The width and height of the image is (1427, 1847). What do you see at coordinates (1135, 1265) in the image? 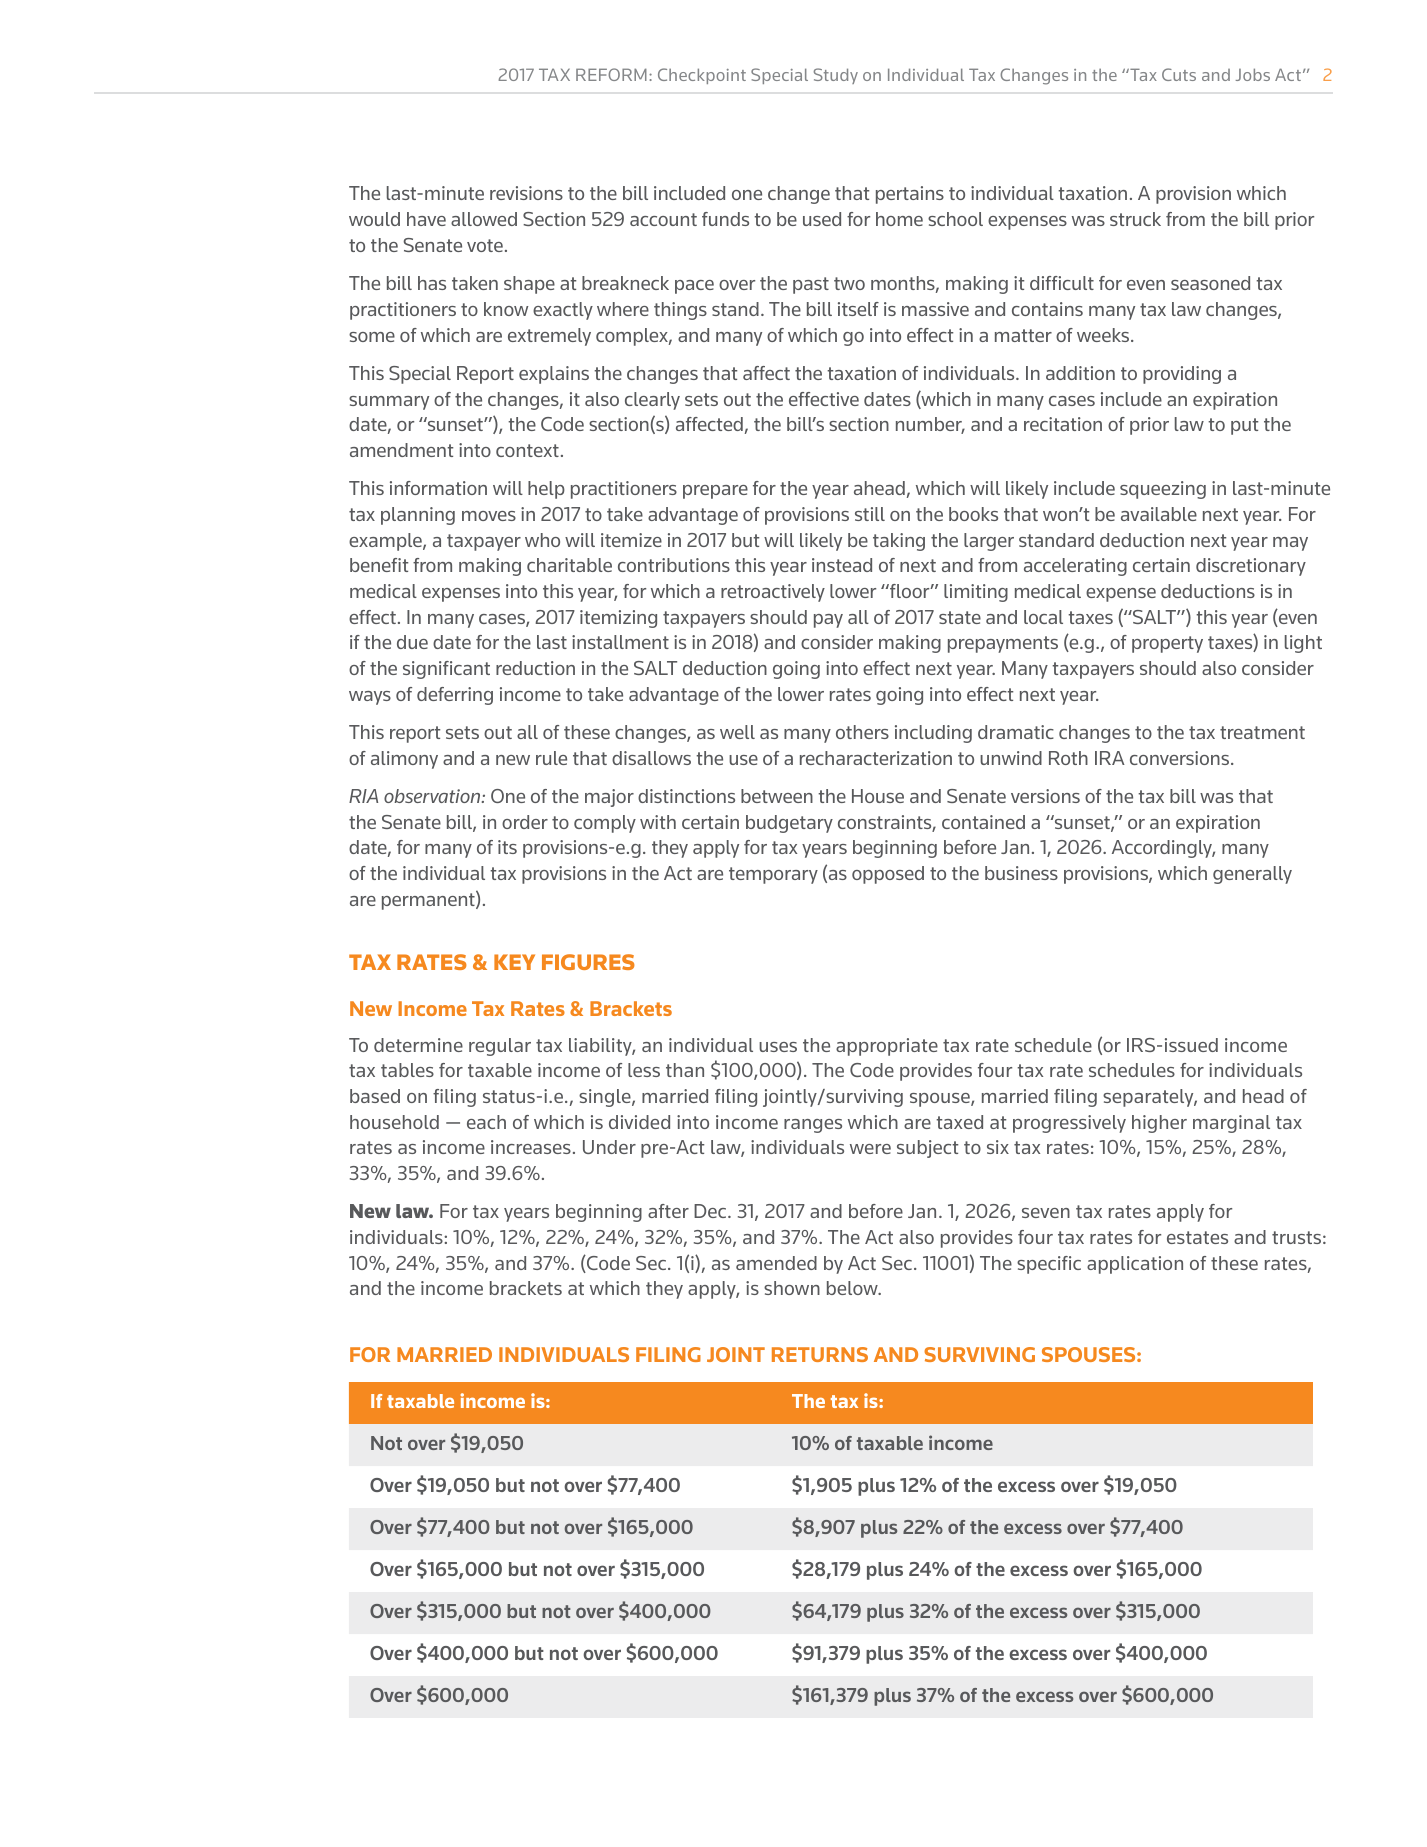
I see `application` at bounding box center [1135, 1265].
